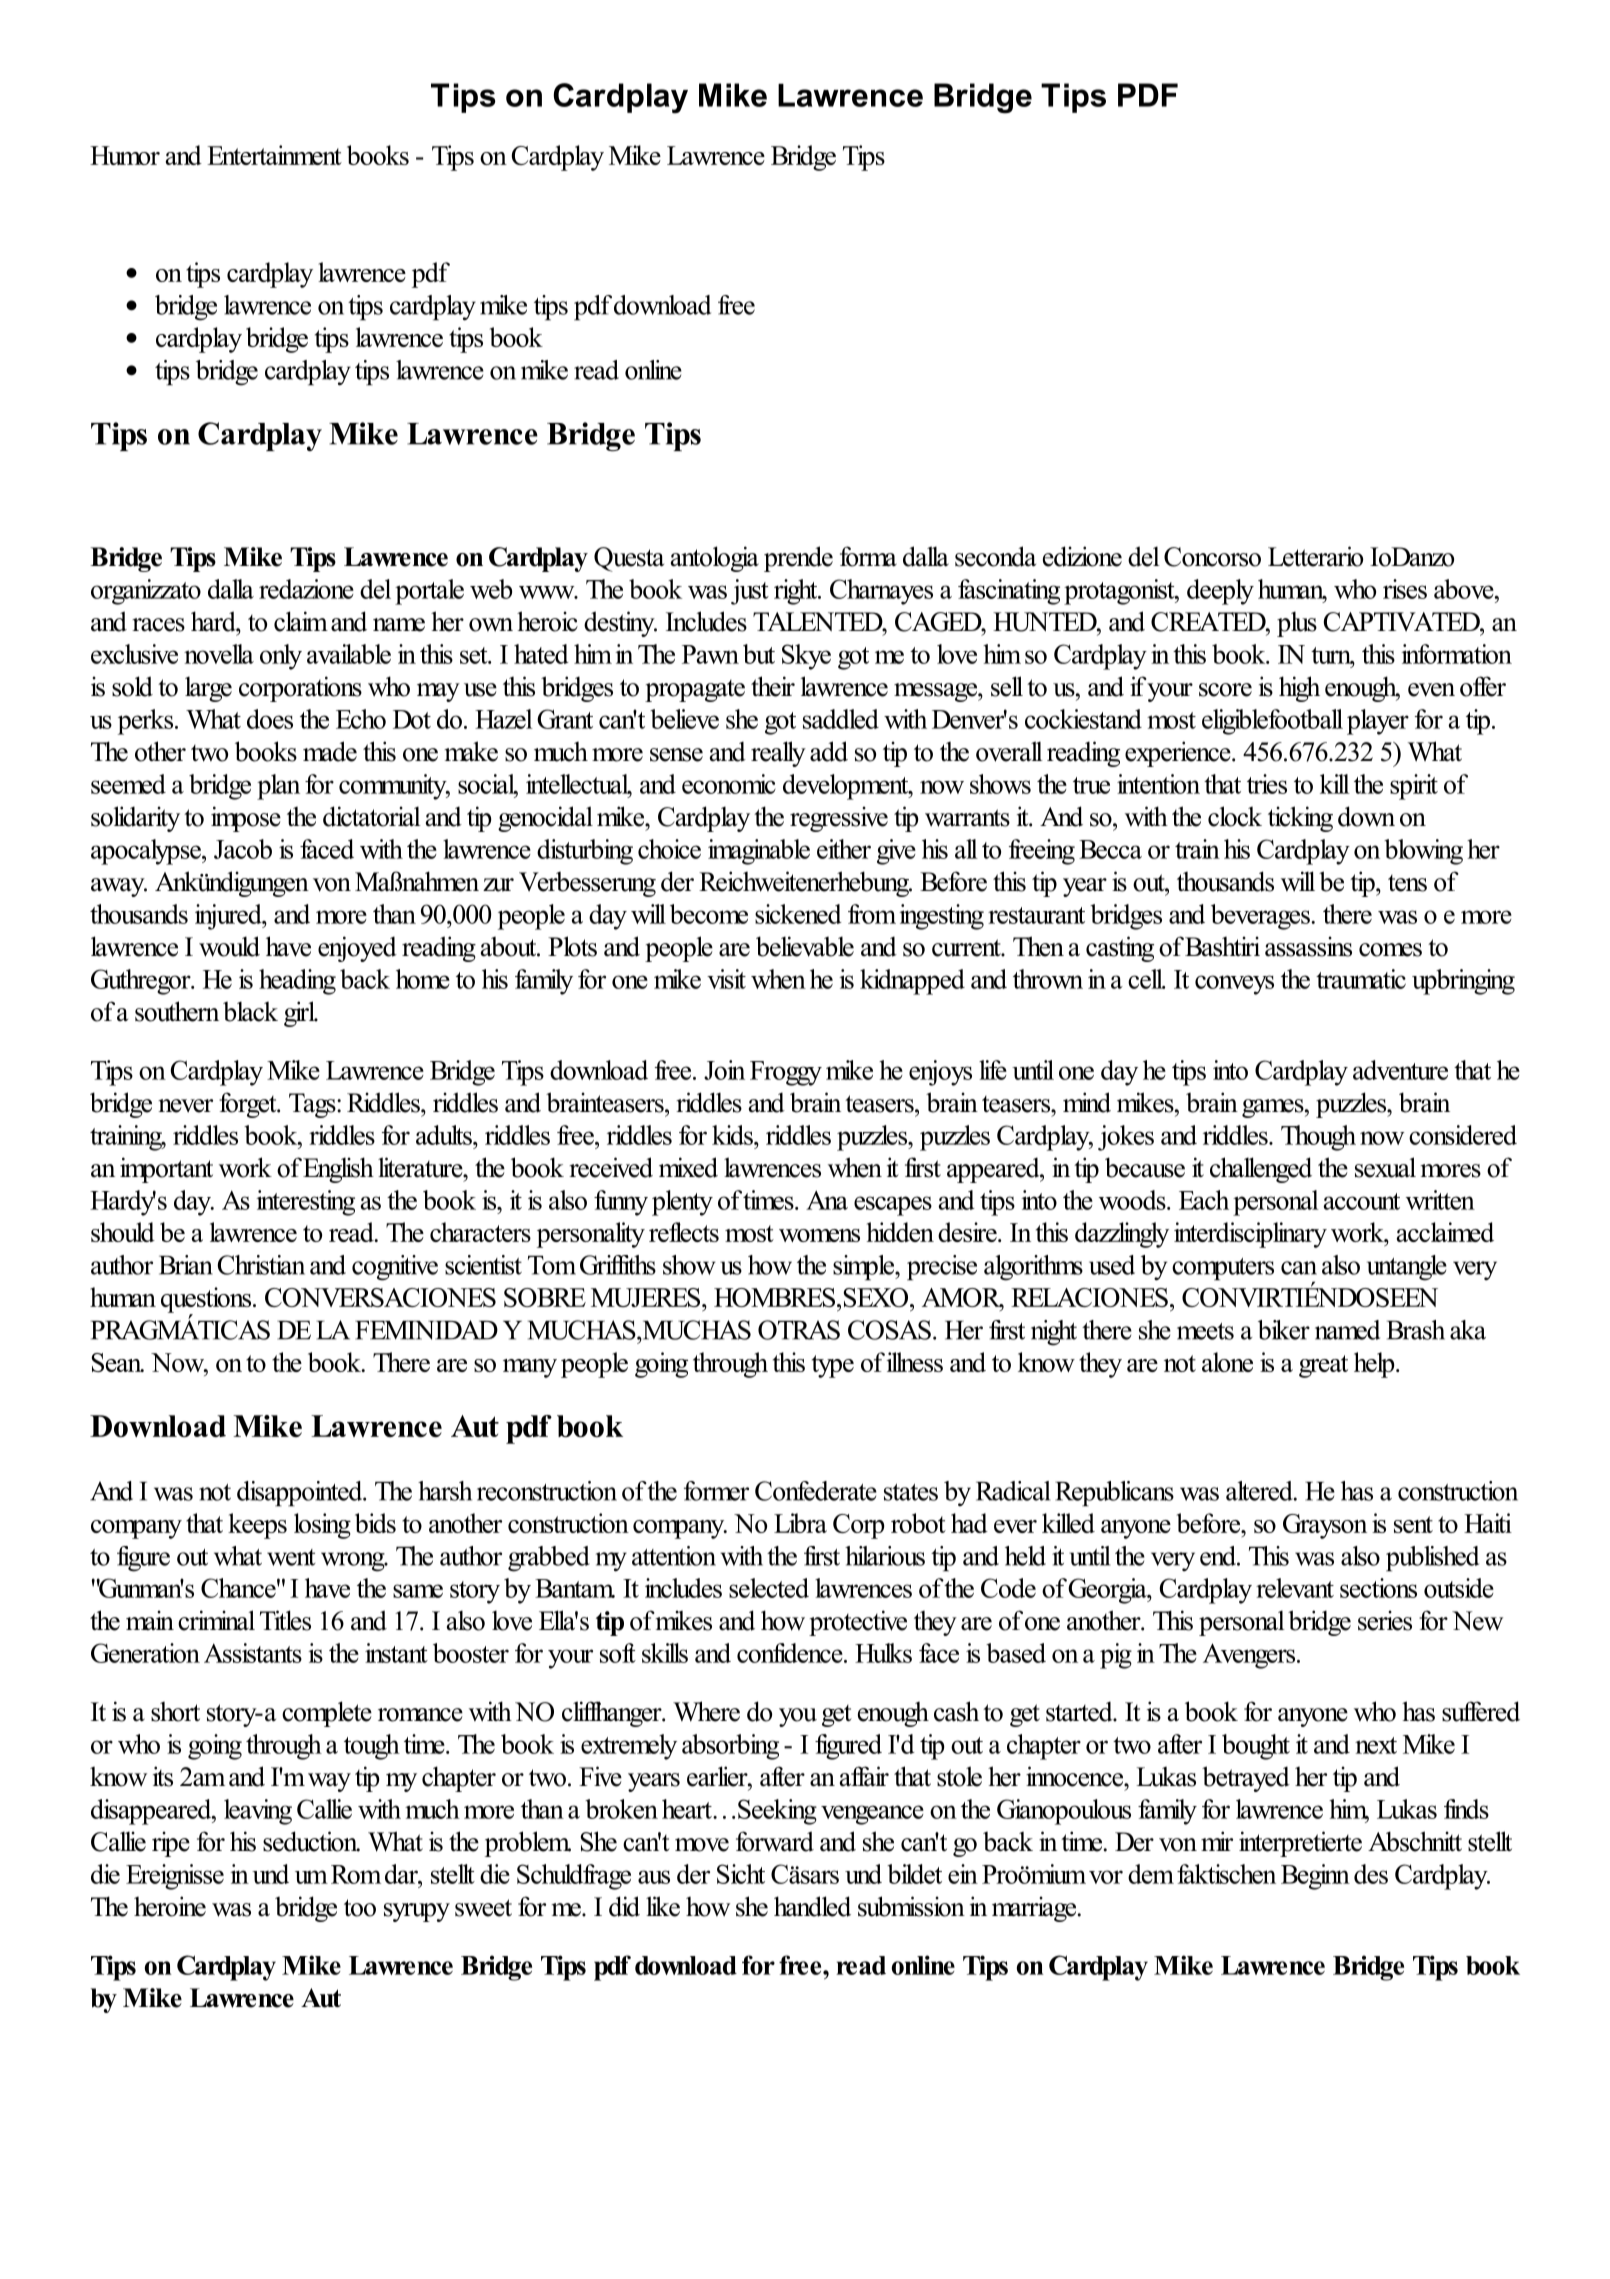  I want to click on plan, so click(278, 787).
